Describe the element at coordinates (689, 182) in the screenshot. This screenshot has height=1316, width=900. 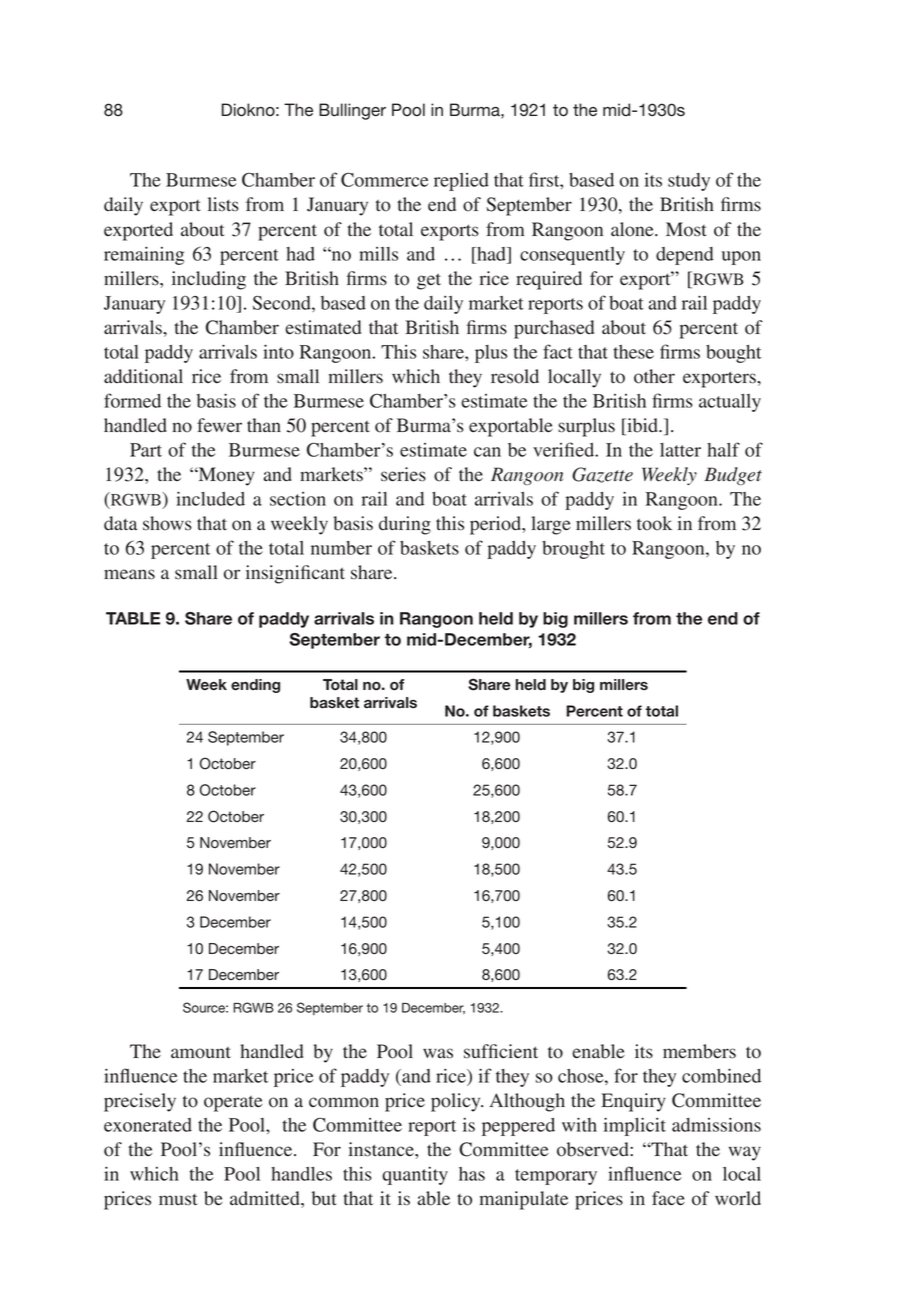
I see `study` at that location.
